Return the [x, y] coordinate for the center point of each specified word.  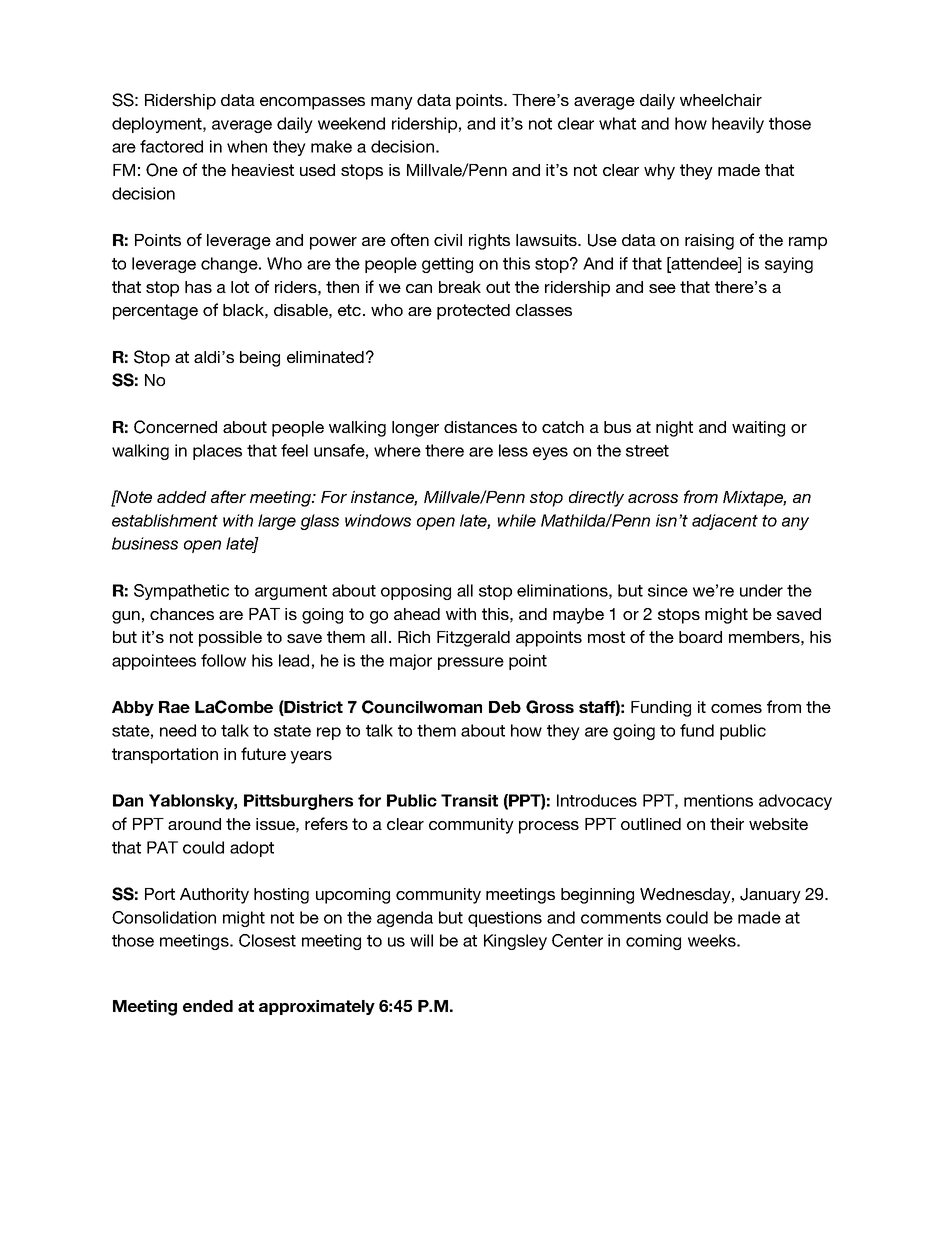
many [392, 103]
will [421, 940]
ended [208, 1006]
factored [171, 146]
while [516, 520]
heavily [738, 125]
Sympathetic [181, 592]
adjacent [725, 522]
